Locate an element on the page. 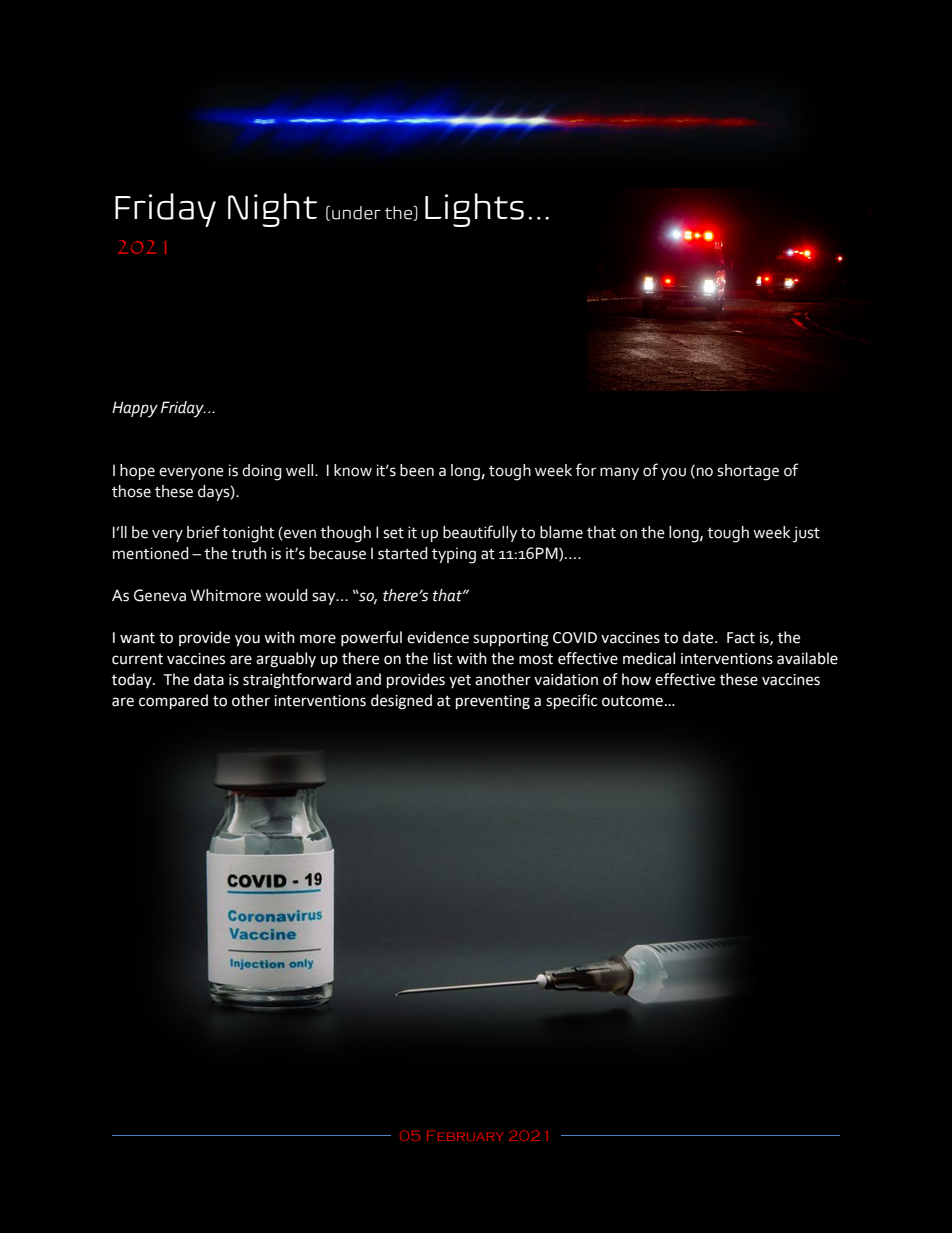  Lights is located at coordinates (474, 210).
